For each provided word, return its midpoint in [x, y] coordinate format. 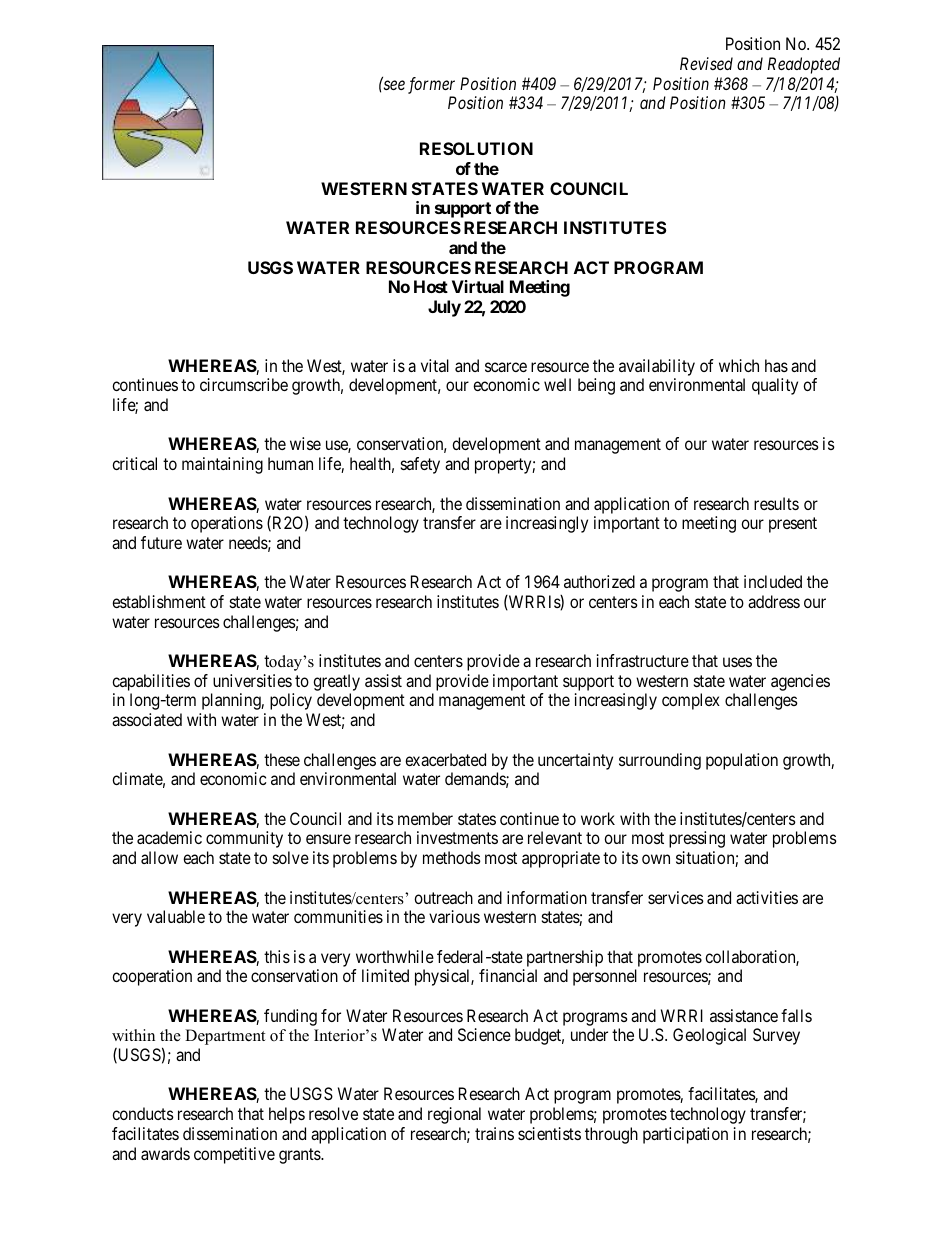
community [244, 839]
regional [454, 1115]
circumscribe [244, 384]
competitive [234, 1155]
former [431, 85]
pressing [697, 839]
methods [452, 857]
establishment [159, 601]
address [774, 601]
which [739, 365]
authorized [599, 581]
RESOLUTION [476, 148]
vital [435, 365]
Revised [706, 63]
